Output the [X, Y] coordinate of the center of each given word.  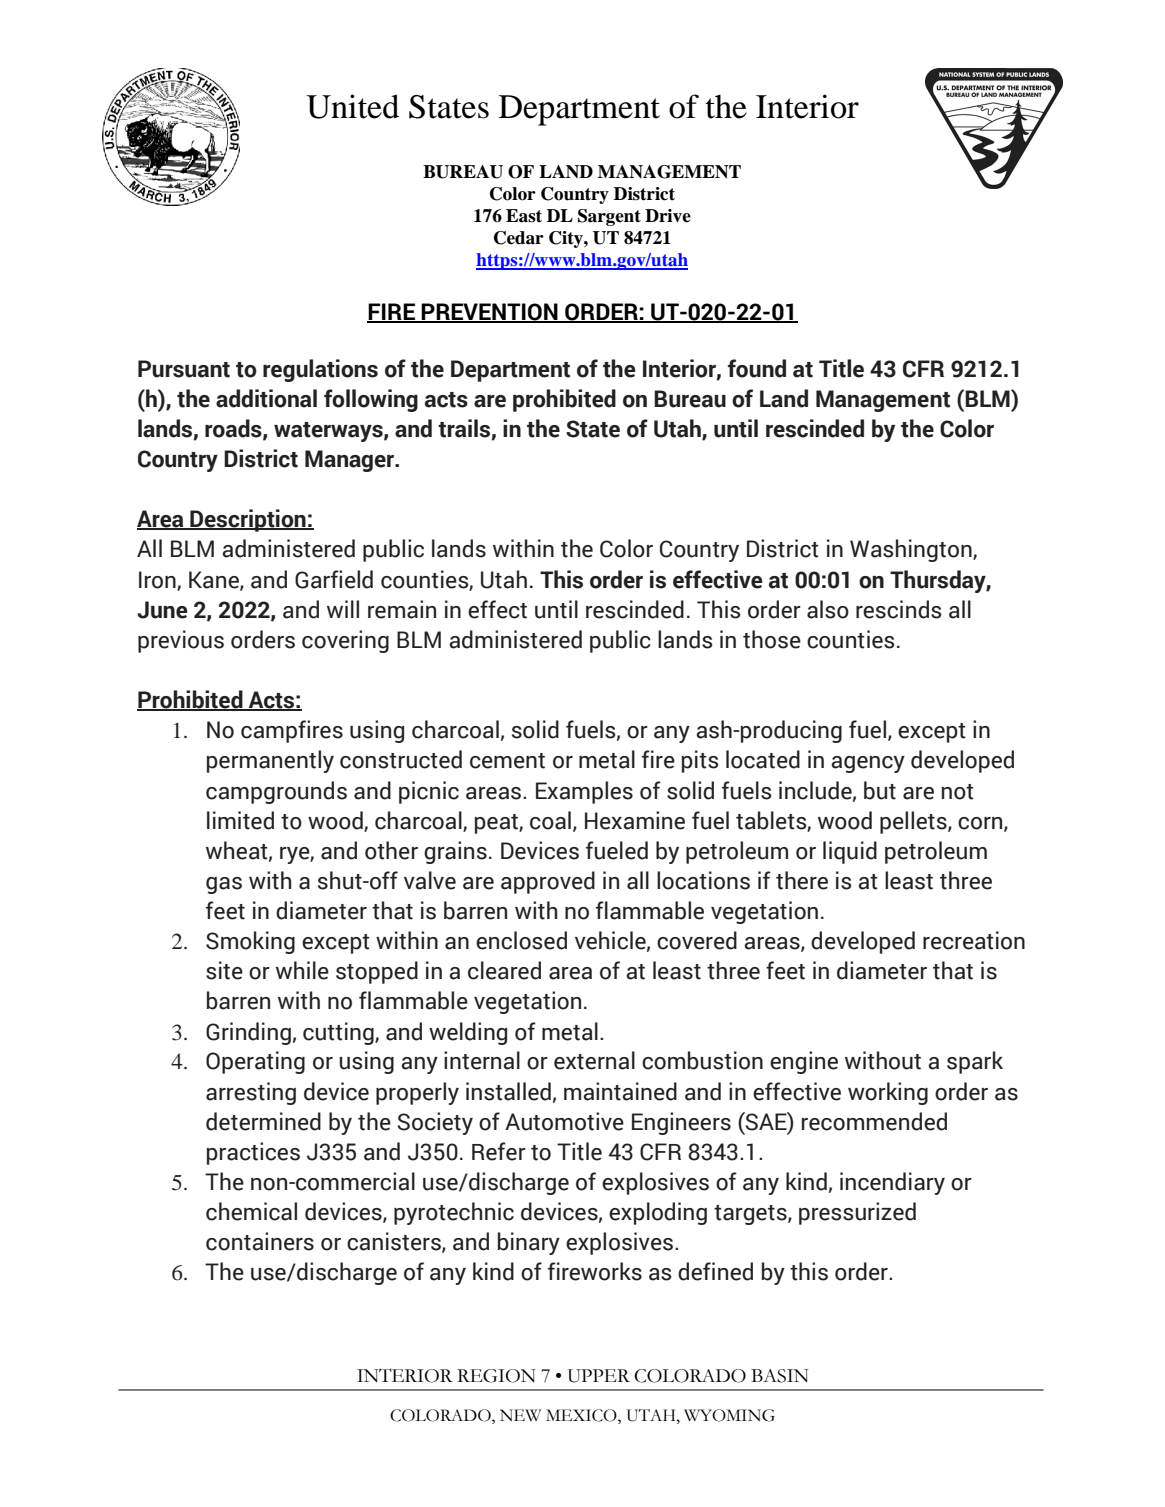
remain [402, 609]
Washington [912, 550]
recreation [974, 940]
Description [248, 520]
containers [260, 1241]
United [353, 106]
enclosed [521, 940]
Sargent [609, 217]
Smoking [250, 942]
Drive [668, 216]
